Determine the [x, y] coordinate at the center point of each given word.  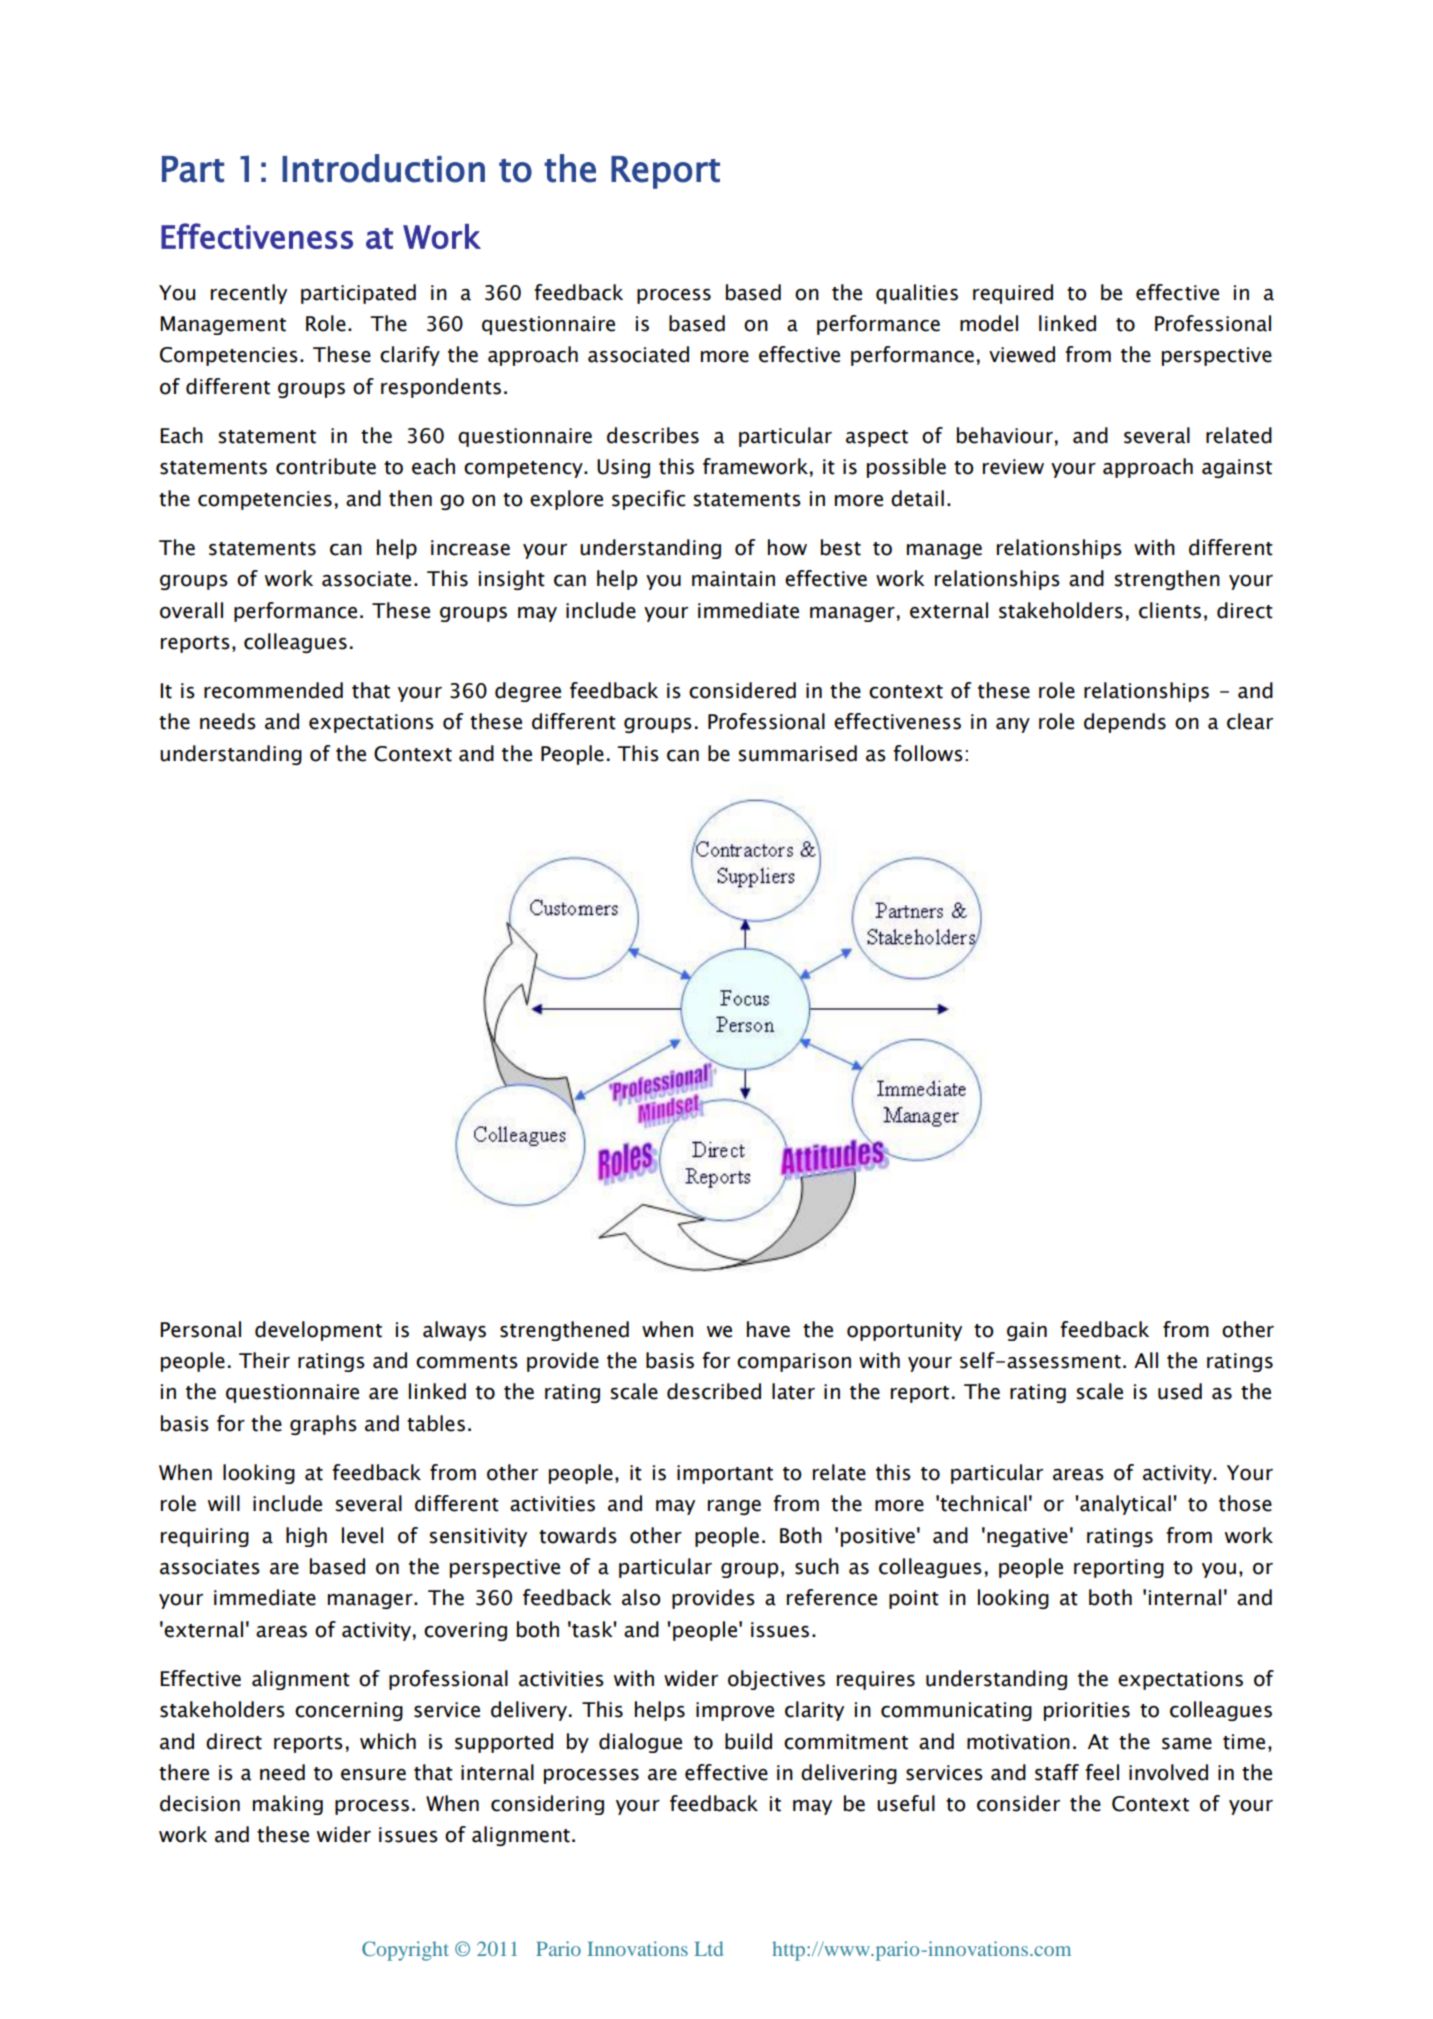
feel [1102, 1772]
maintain [733, 579]
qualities [917, 294]
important [725, 1474]
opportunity [904, 1331]
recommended [273, 690]
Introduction [383, 168]
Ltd [708, 1948]
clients [1170, 610]
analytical [1124, 1505]
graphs [323, 1425]
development [318, 1331]
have [768, 1329]
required [1013, 294]
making [288, 1805]
